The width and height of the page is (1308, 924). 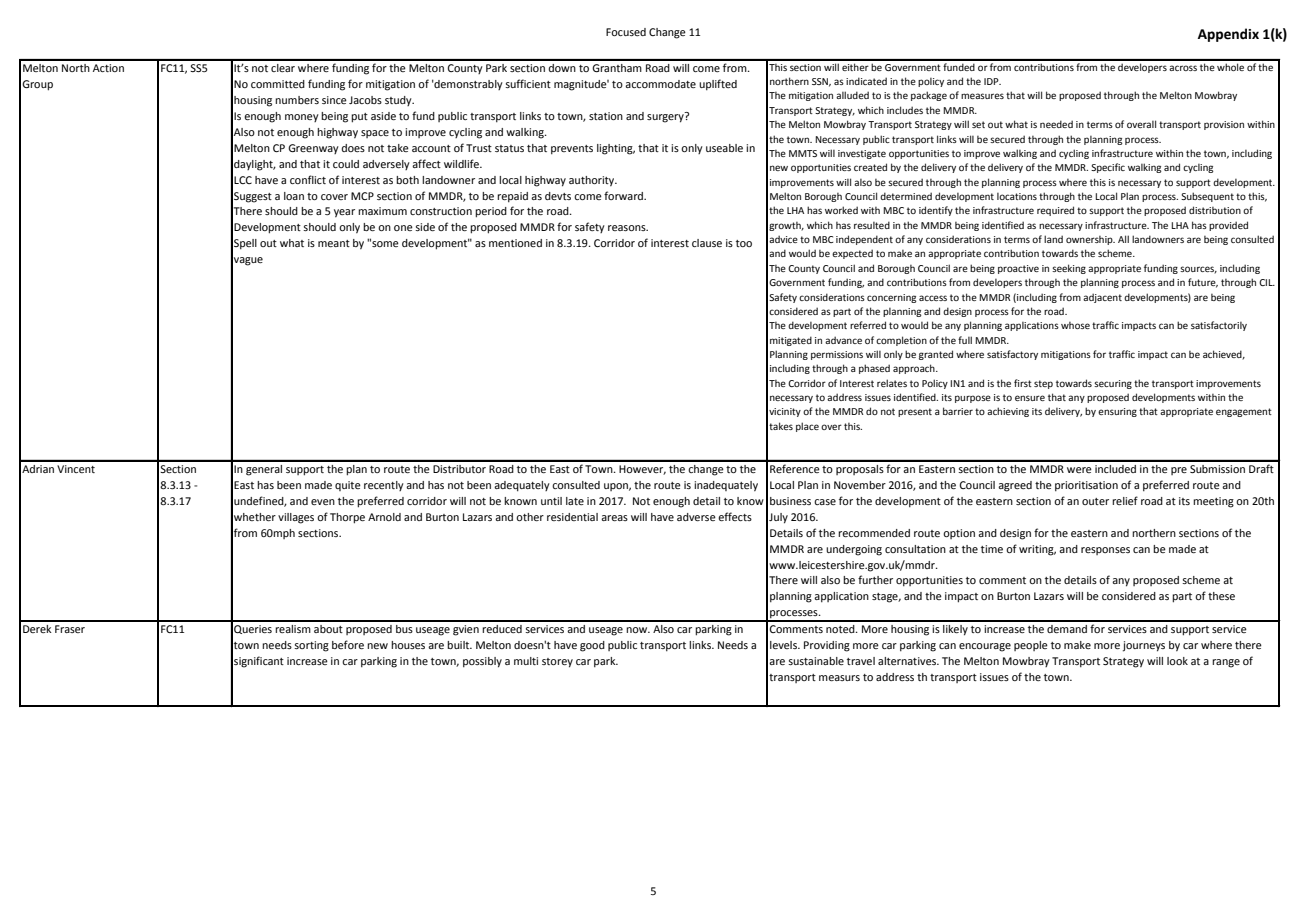 What do you see at coordinates (1079, 470) in the page?
I see `were` at bounding box center [1079, 470].
